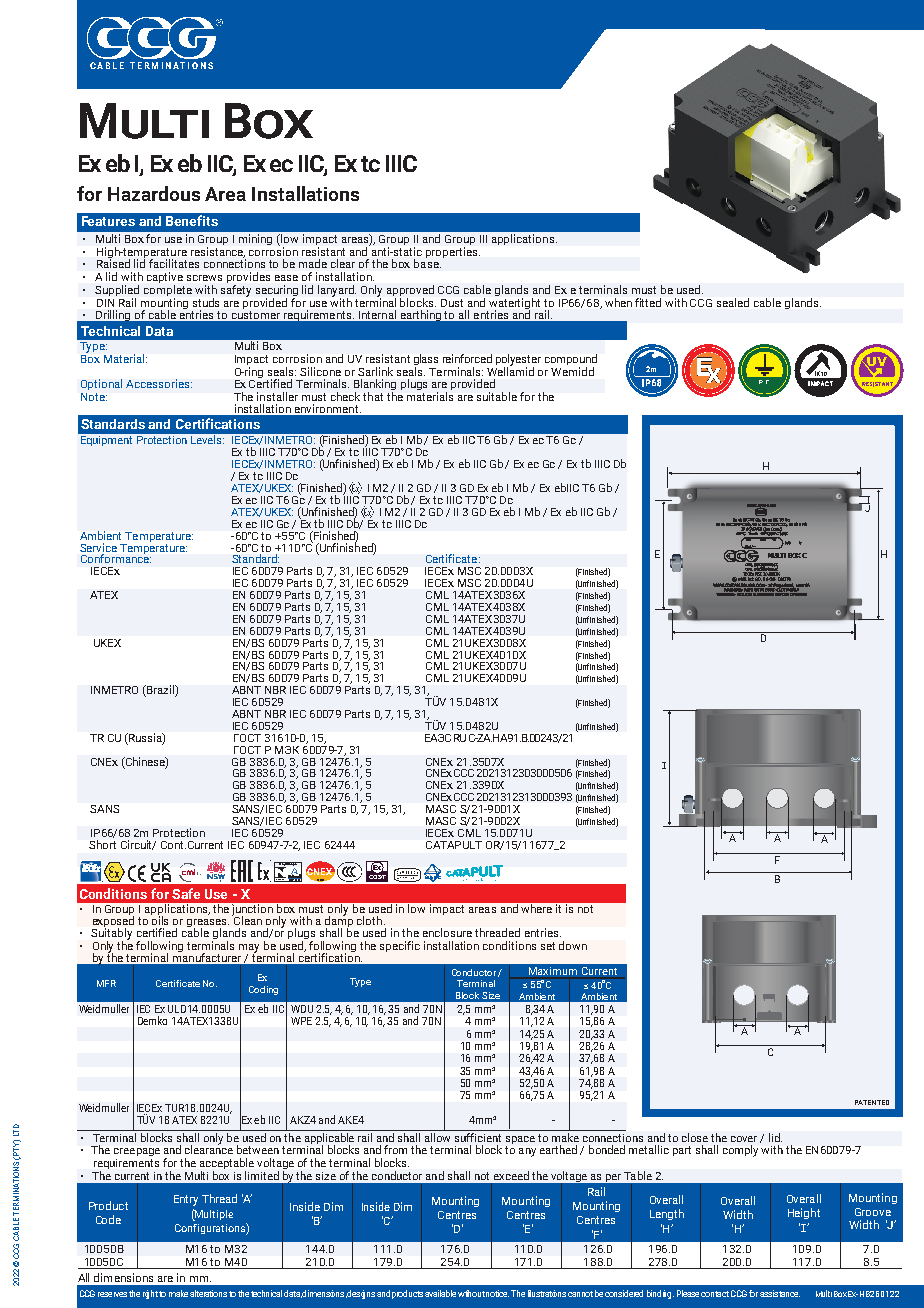  I want to click on right, so click(151, 1294).
